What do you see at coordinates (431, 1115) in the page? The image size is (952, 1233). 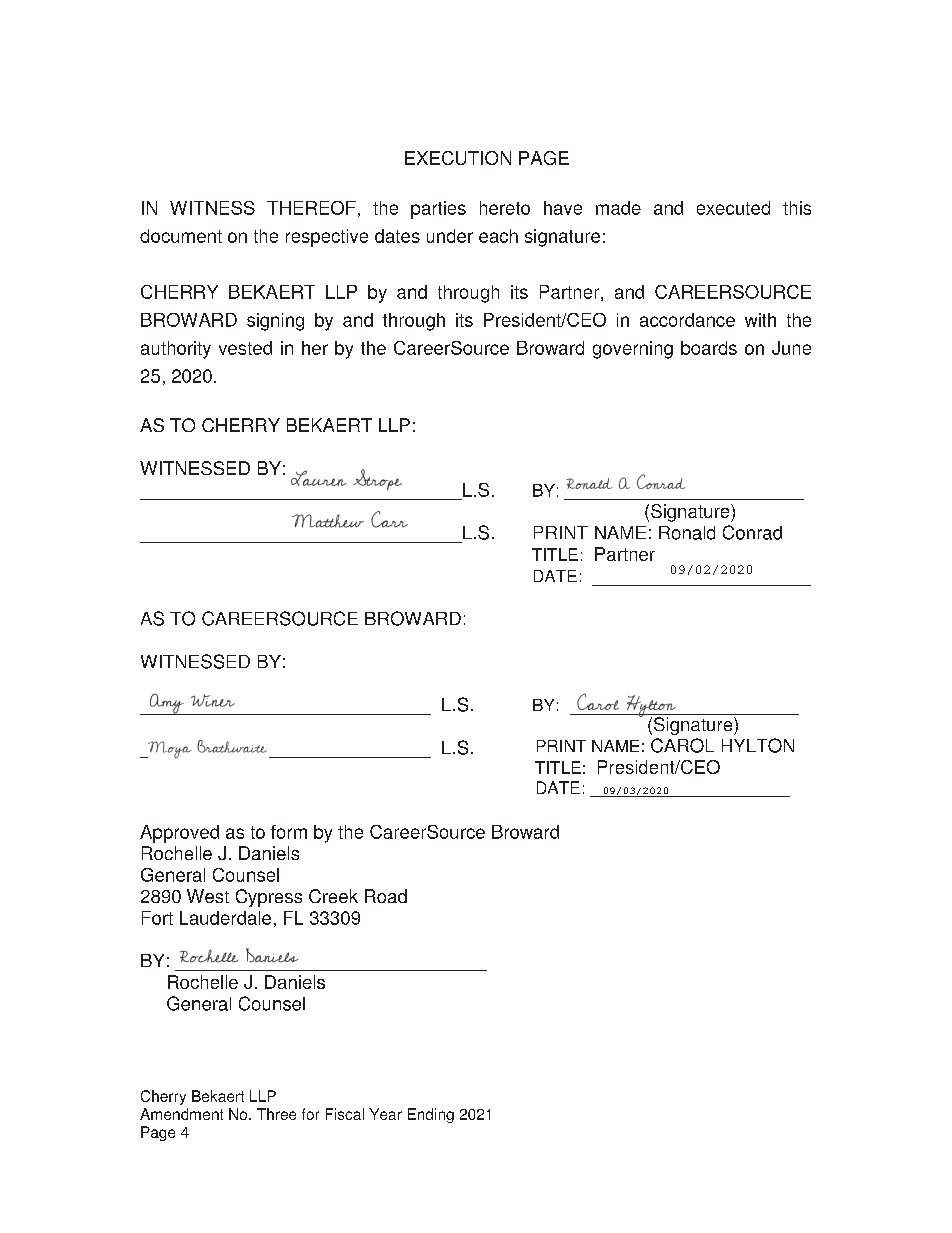 I see `Ending` at bounding box center [431, 1115].
